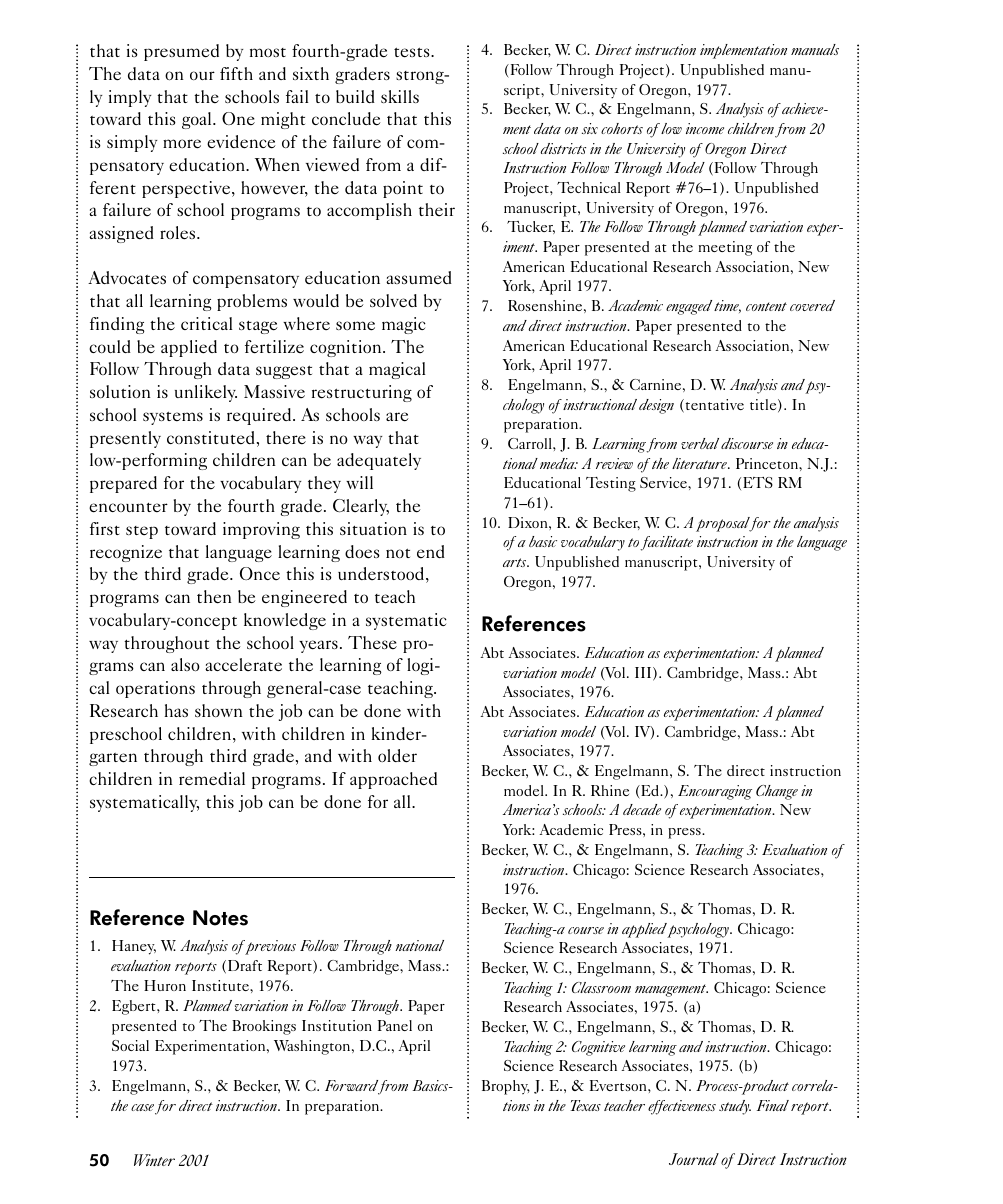 This page has height=1204, width=1003. I want to click on end, so click(431, 551).
